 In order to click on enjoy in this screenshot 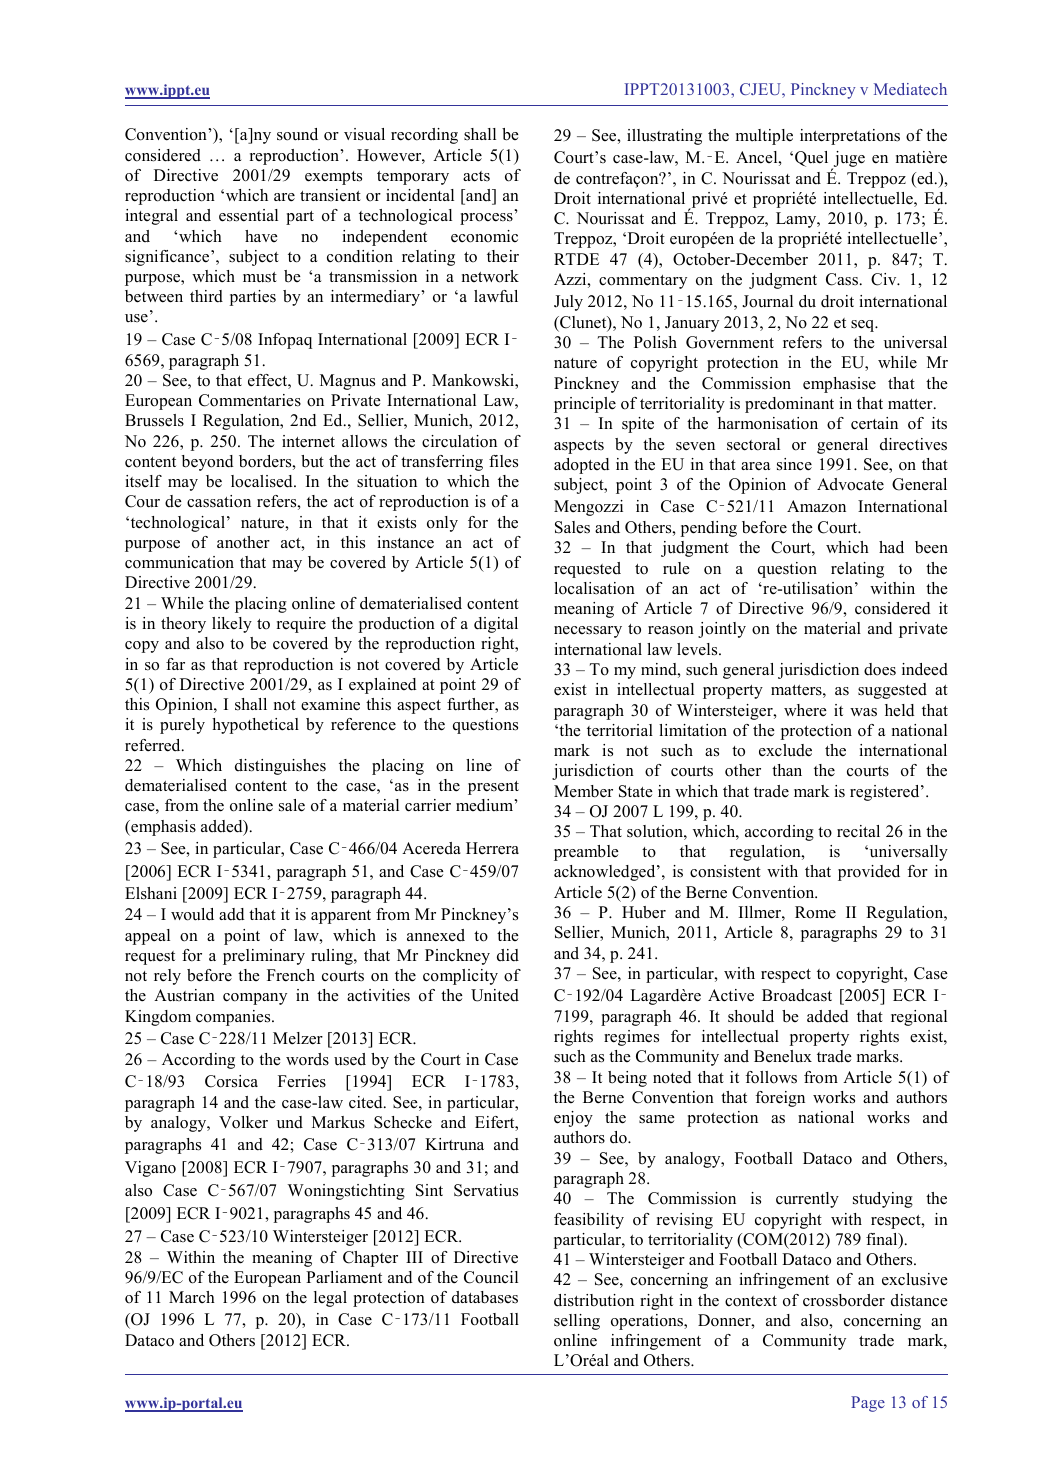, I will do `click(573, 1119)`.
